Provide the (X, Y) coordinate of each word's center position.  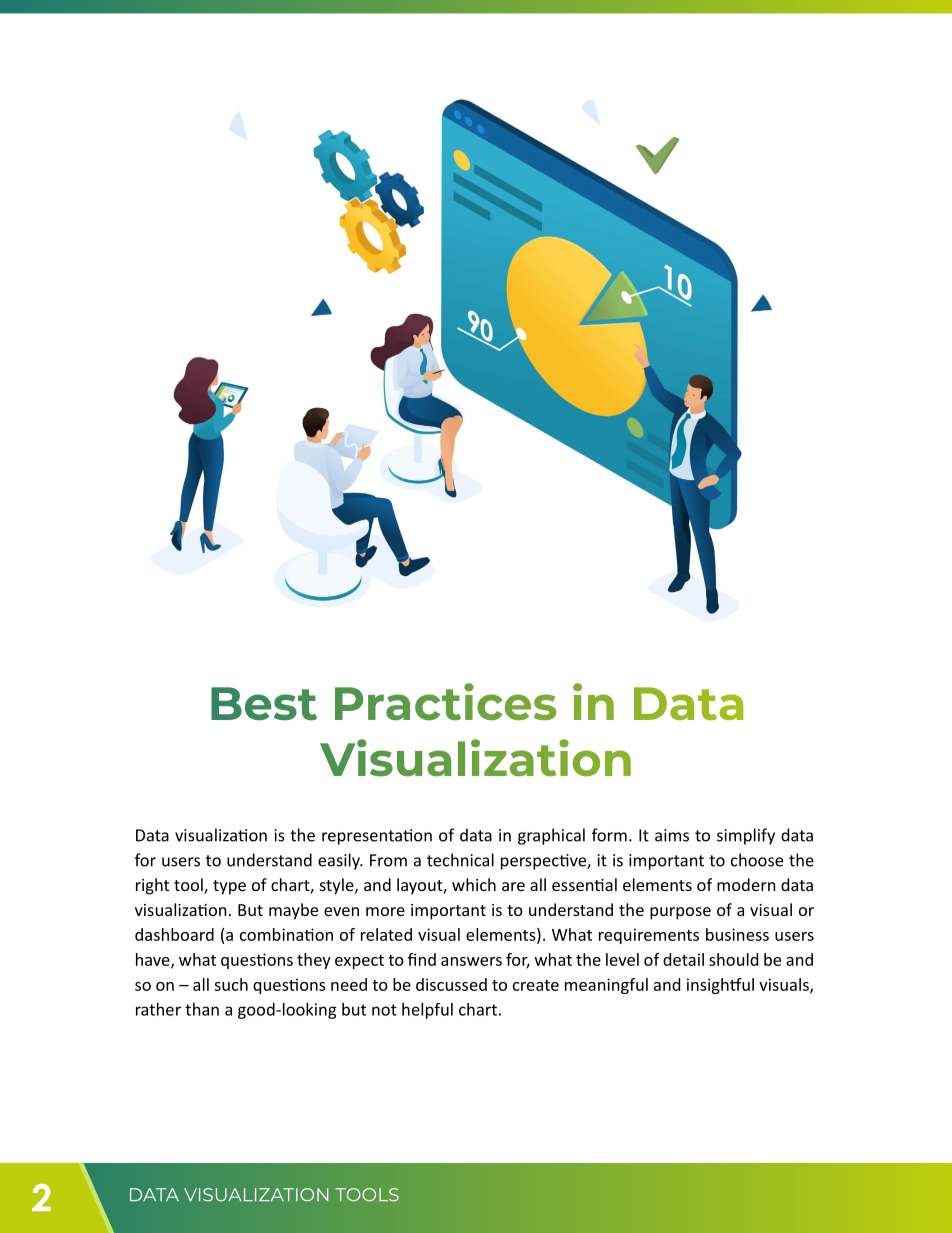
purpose (680, 913)
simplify (746, 836)
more (385, 911)
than (202, 1009)
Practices (445, 702)
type (229, 887)
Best (264, 704)
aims (672, 835)
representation (377, 837)
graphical (551, 836)
